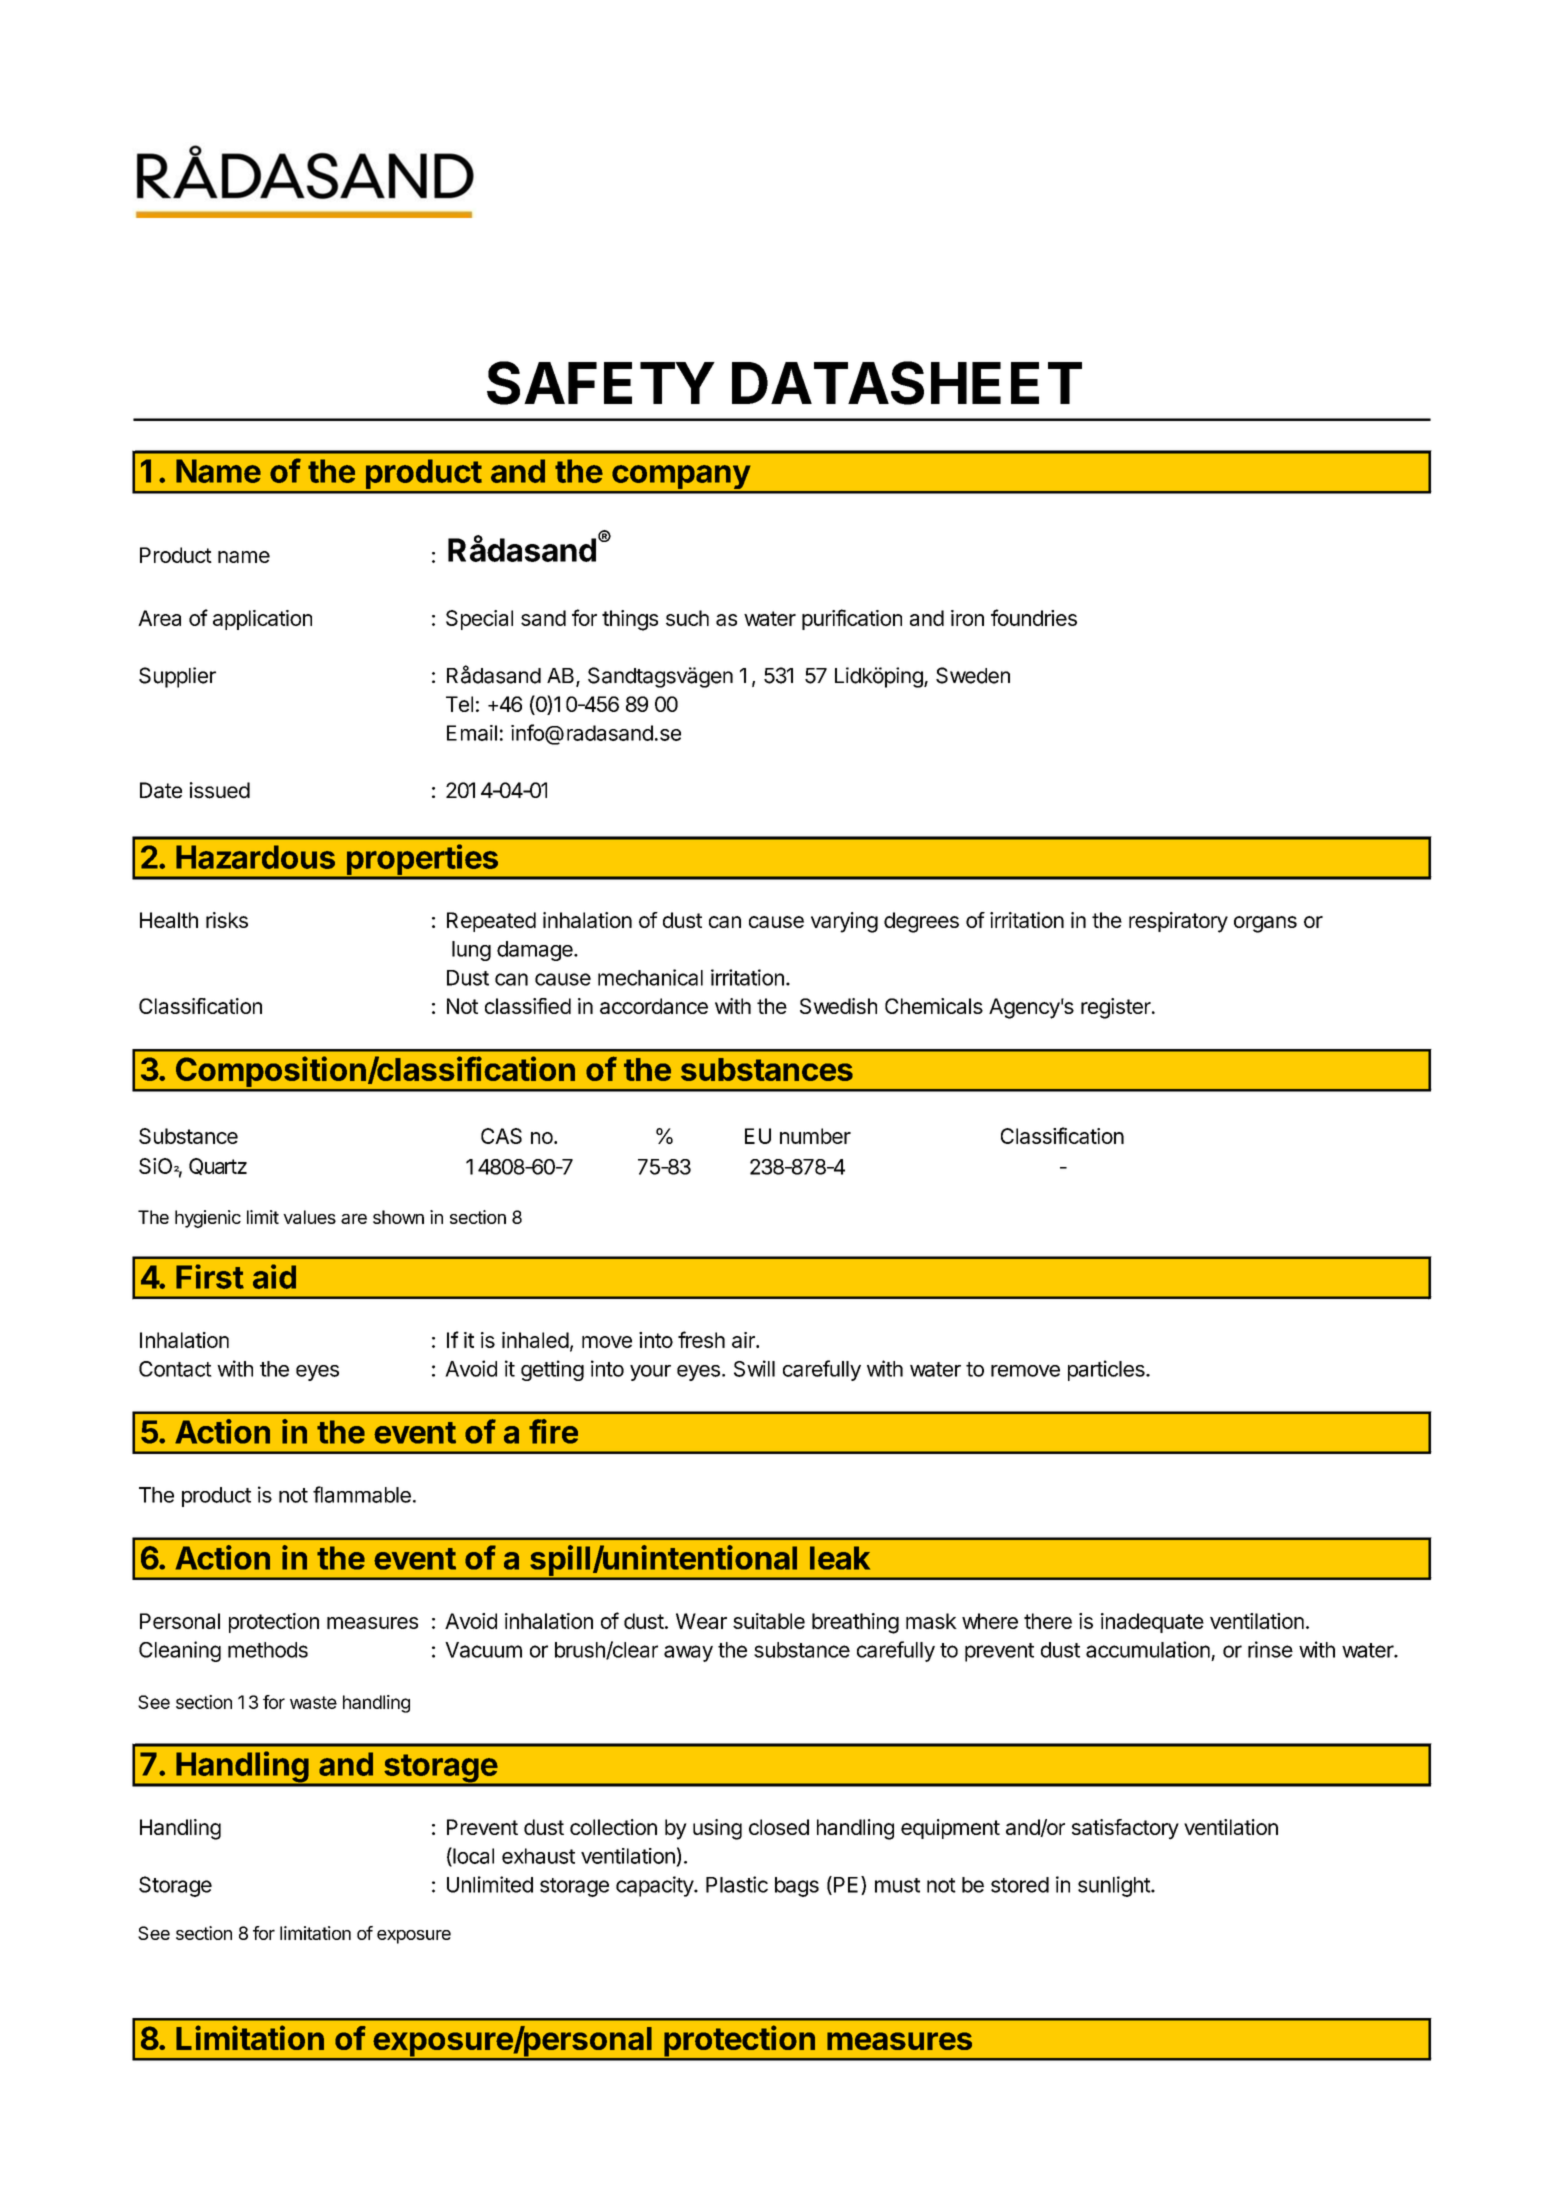 The image size is (1564, 2211). Describe the element at coordinates (472, 1856) in the document. I see `local` at that location.
